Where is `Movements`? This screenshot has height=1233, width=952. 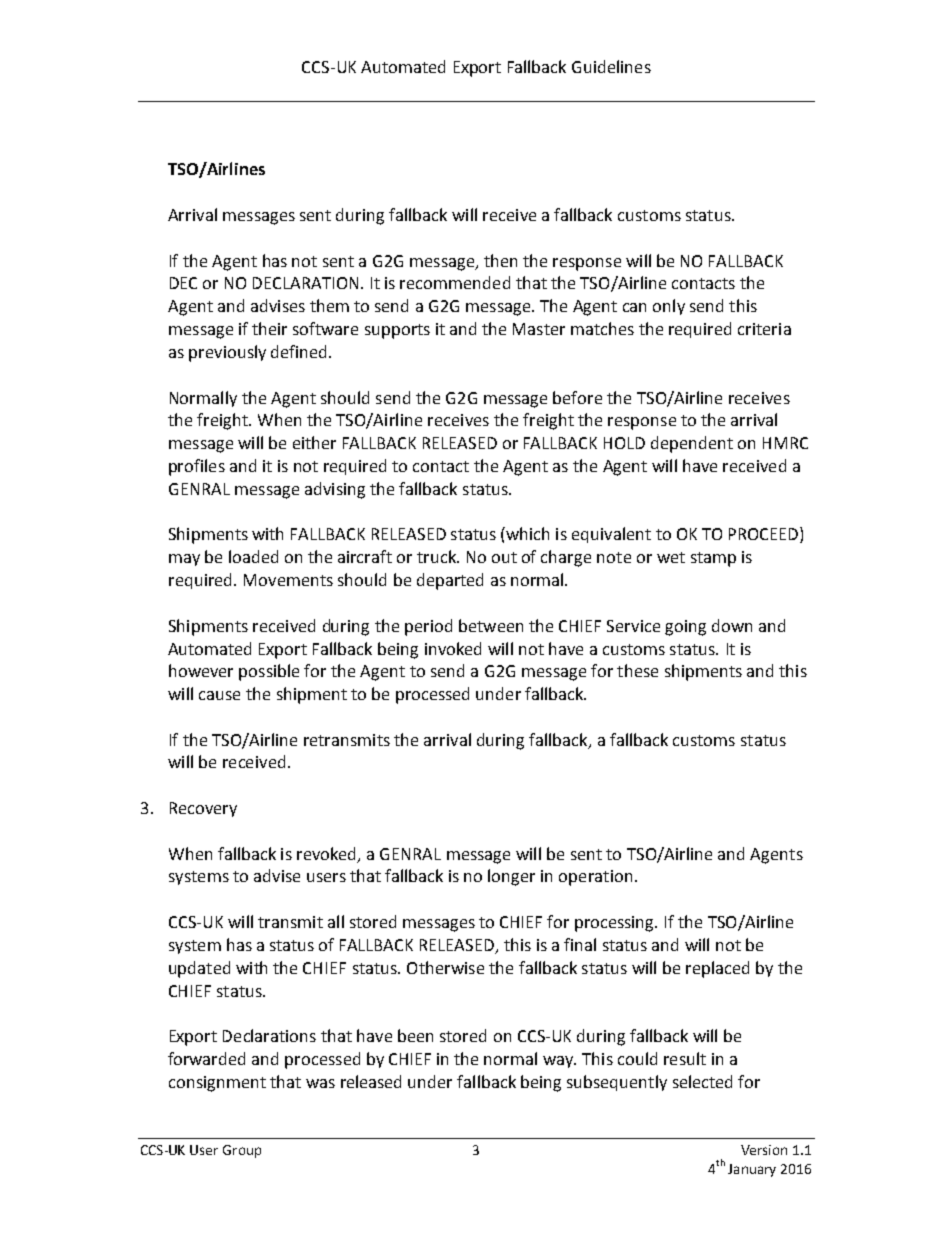
Movements is located at coordinates (288, 580).
